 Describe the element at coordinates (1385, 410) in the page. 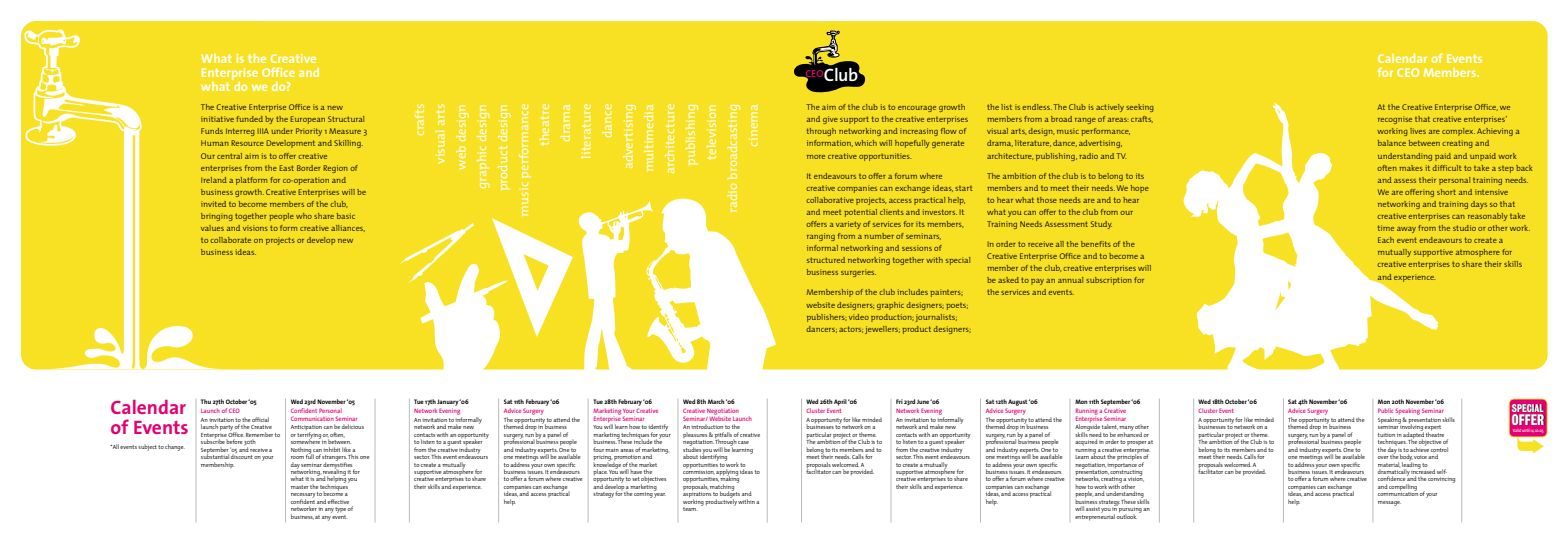

I see `Public` at that location.
